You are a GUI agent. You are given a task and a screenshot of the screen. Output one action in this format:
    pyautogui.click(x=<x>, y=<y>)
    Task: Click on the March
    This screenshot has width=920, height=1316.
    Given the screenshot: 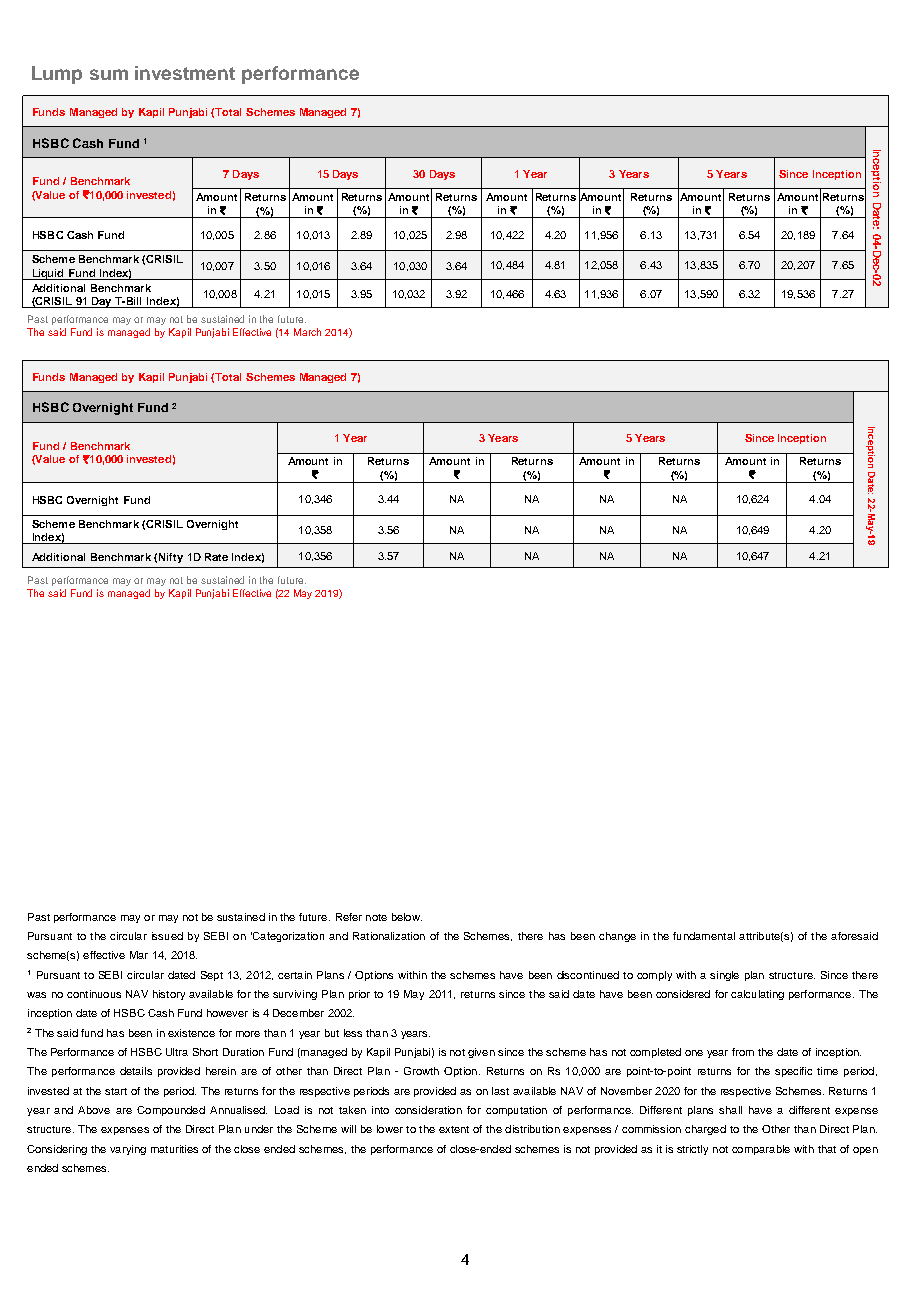 What is the action you would take?
    pyautogui.click(x=307, y=332)
